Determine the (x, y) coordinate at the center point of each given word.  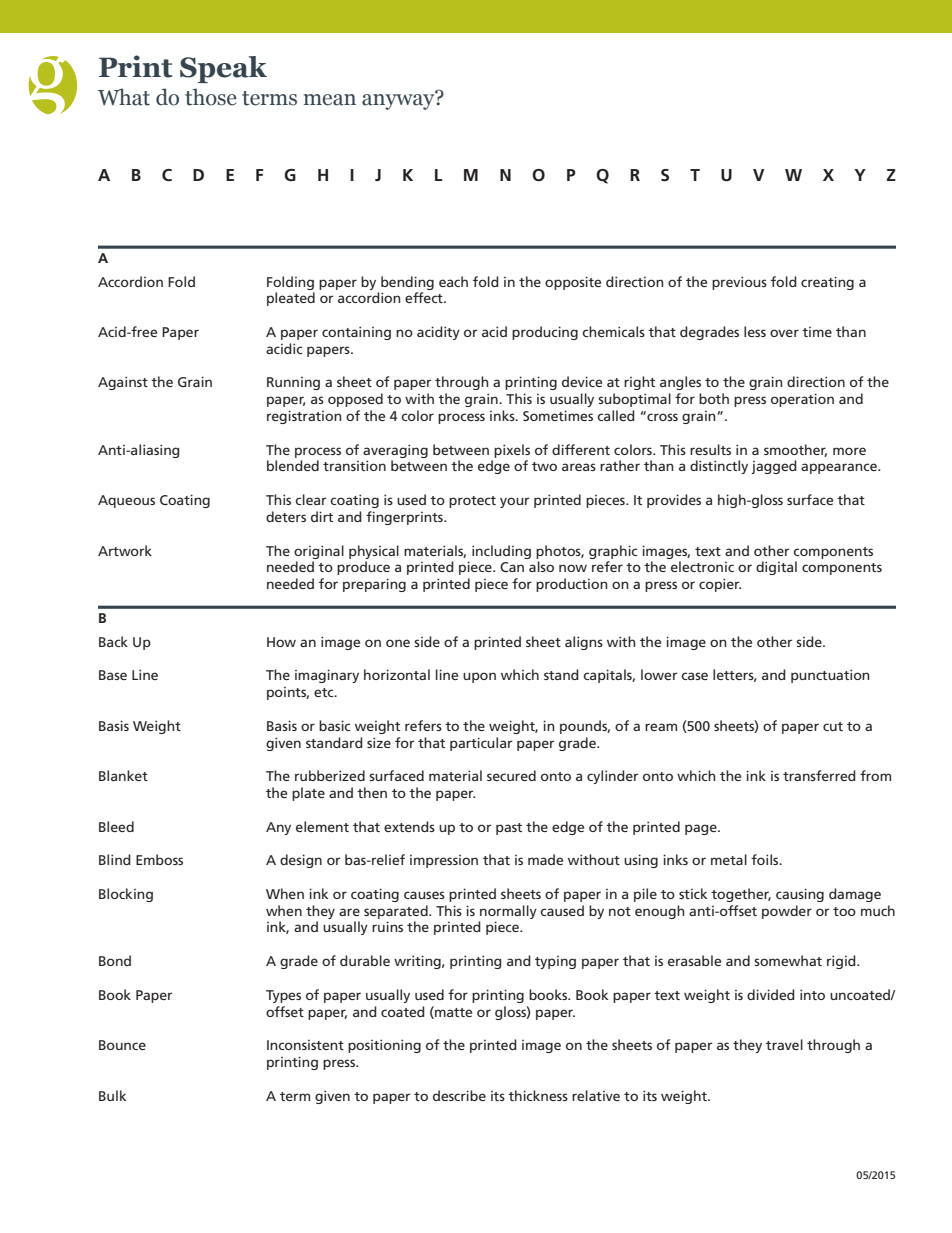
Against (123, 383)
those (210, 97)
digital (776, 568)
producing (545, 333)
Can (512, 567)
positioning (384, 1046)
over (784, 333)
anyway (399, 101)
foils (766, 859)
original (319, 552)
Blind (115, 859)
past (509, 829)
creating (827, 283)
